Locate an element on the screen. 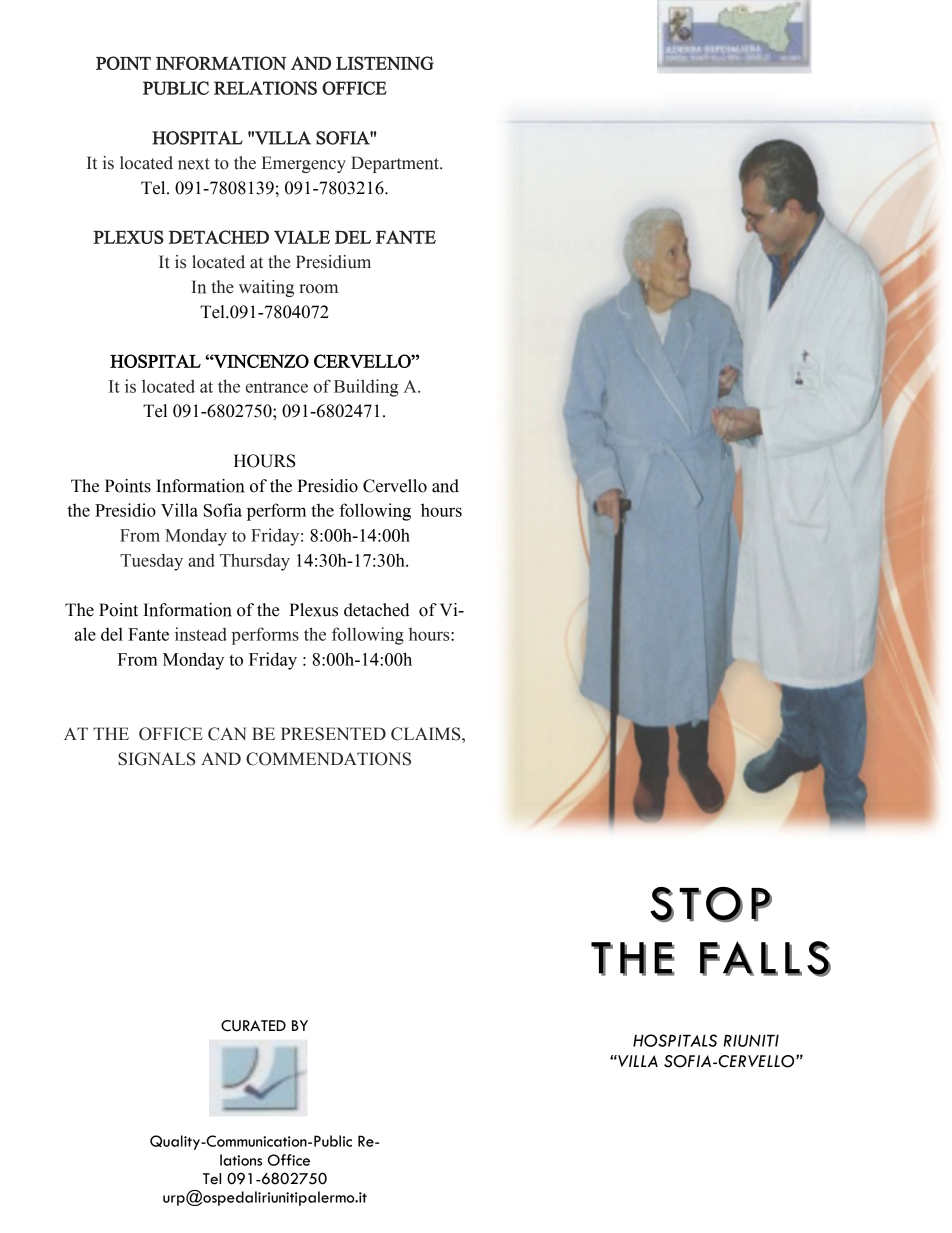 Image resolution: width=952 pixels, height=1233 pixels. COMMENDATIONS is located at coordinates (328, 759).
